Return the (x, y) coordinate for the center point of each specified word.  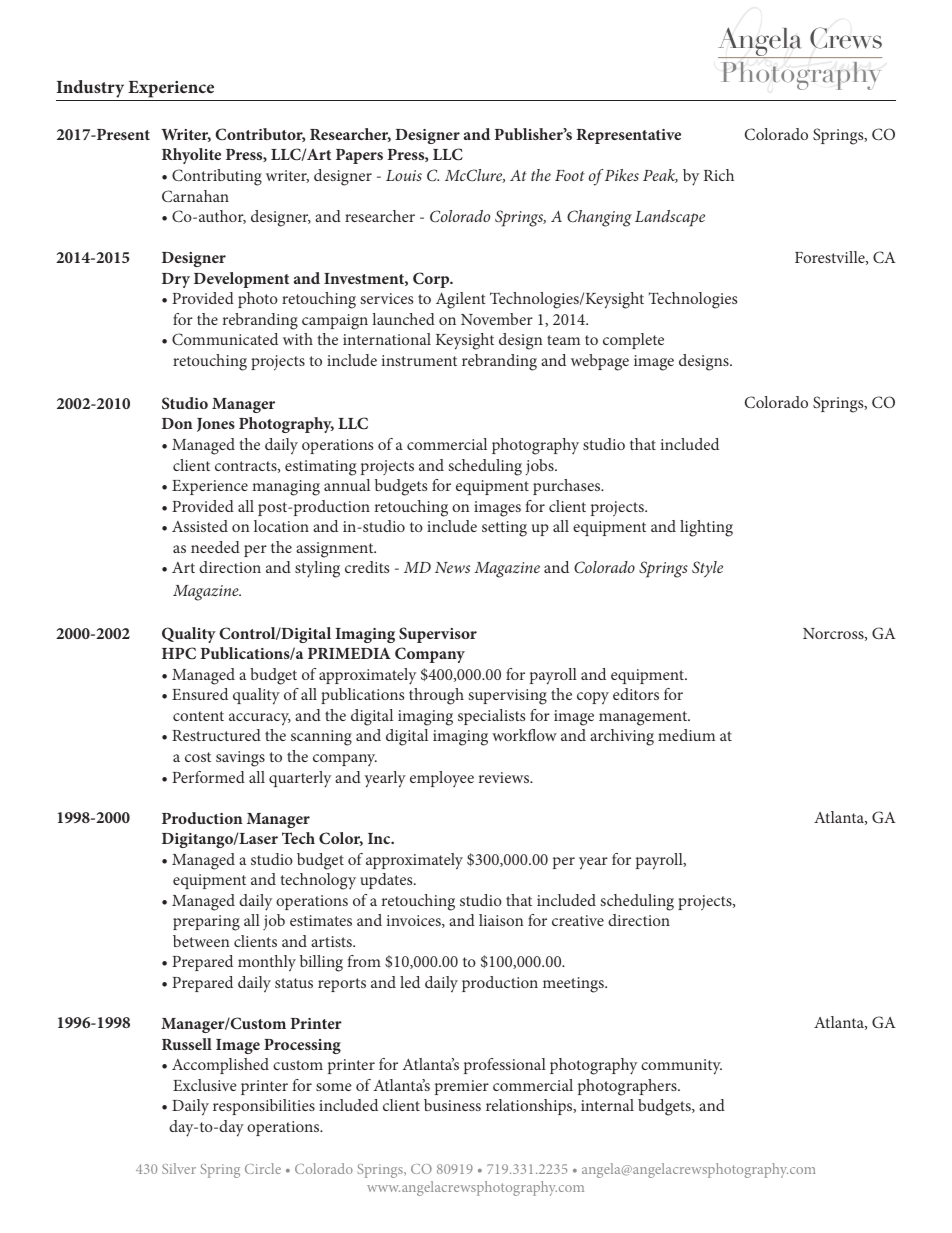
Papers (359, 156)
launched (403, 319)
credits (367, 567)
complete (633, 341)
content (198, 716)
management (644, 718)
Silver (179, 1168)
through (436, 696)
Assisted (200, 526)
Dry (176, 280)
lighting (706, 528)
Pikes (622, 175)
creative (578, 920)
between (201, 941)
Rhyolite (191, 156)
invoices (415, 921)
